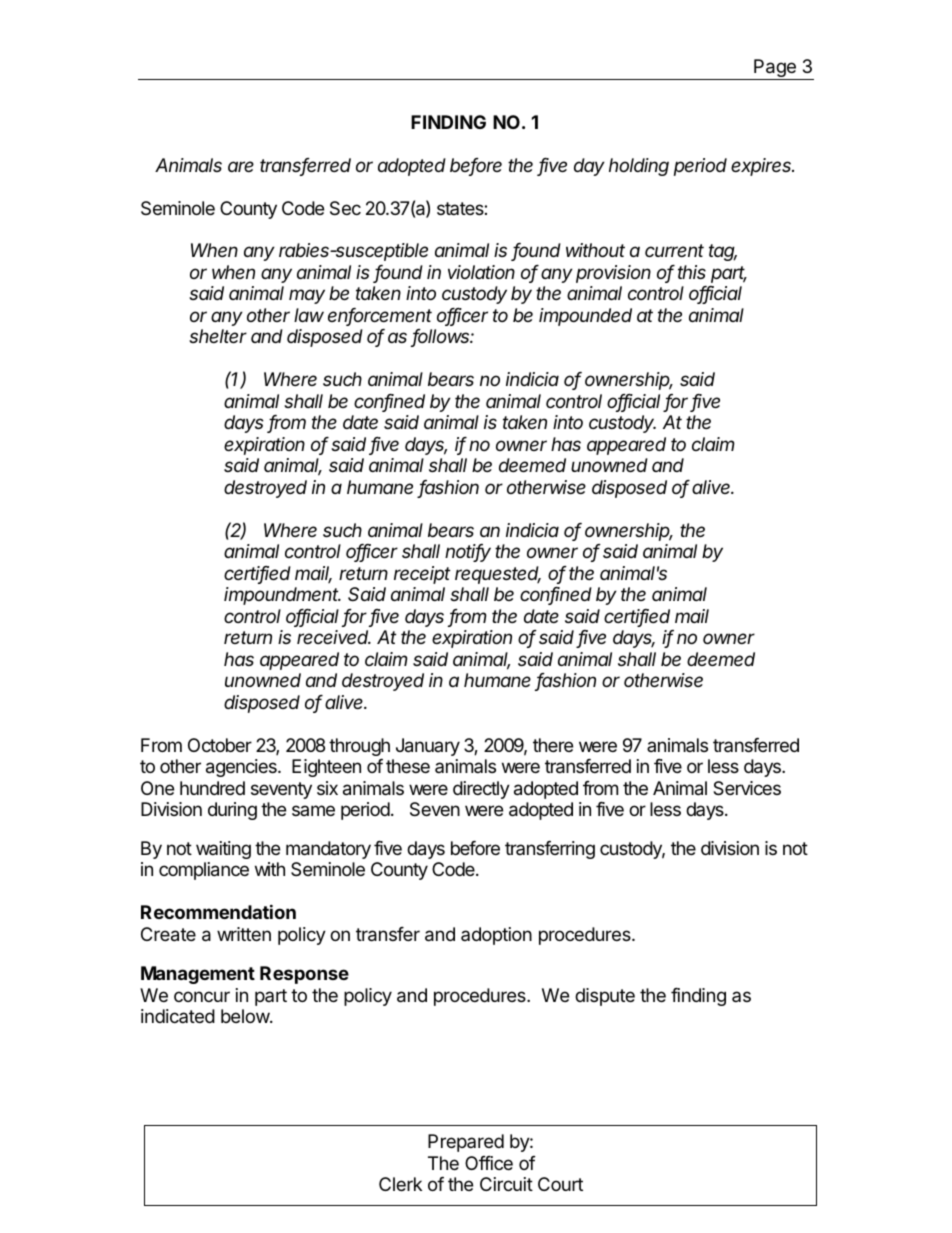  Describe the element at coordinates (747, 788) in the page. I see `Services` at that location.
